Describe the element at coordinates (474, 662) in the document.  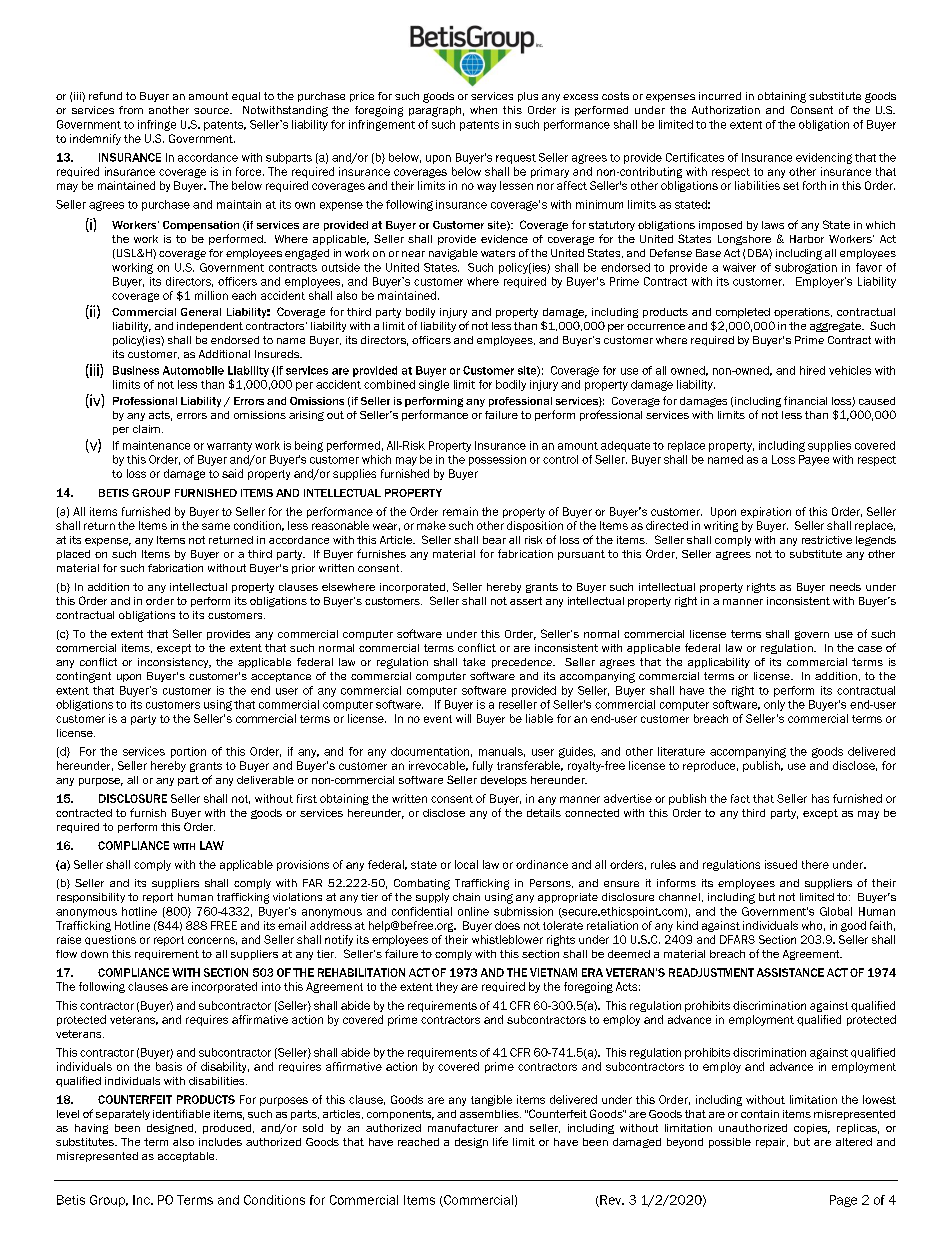
I see `take` at that location.
